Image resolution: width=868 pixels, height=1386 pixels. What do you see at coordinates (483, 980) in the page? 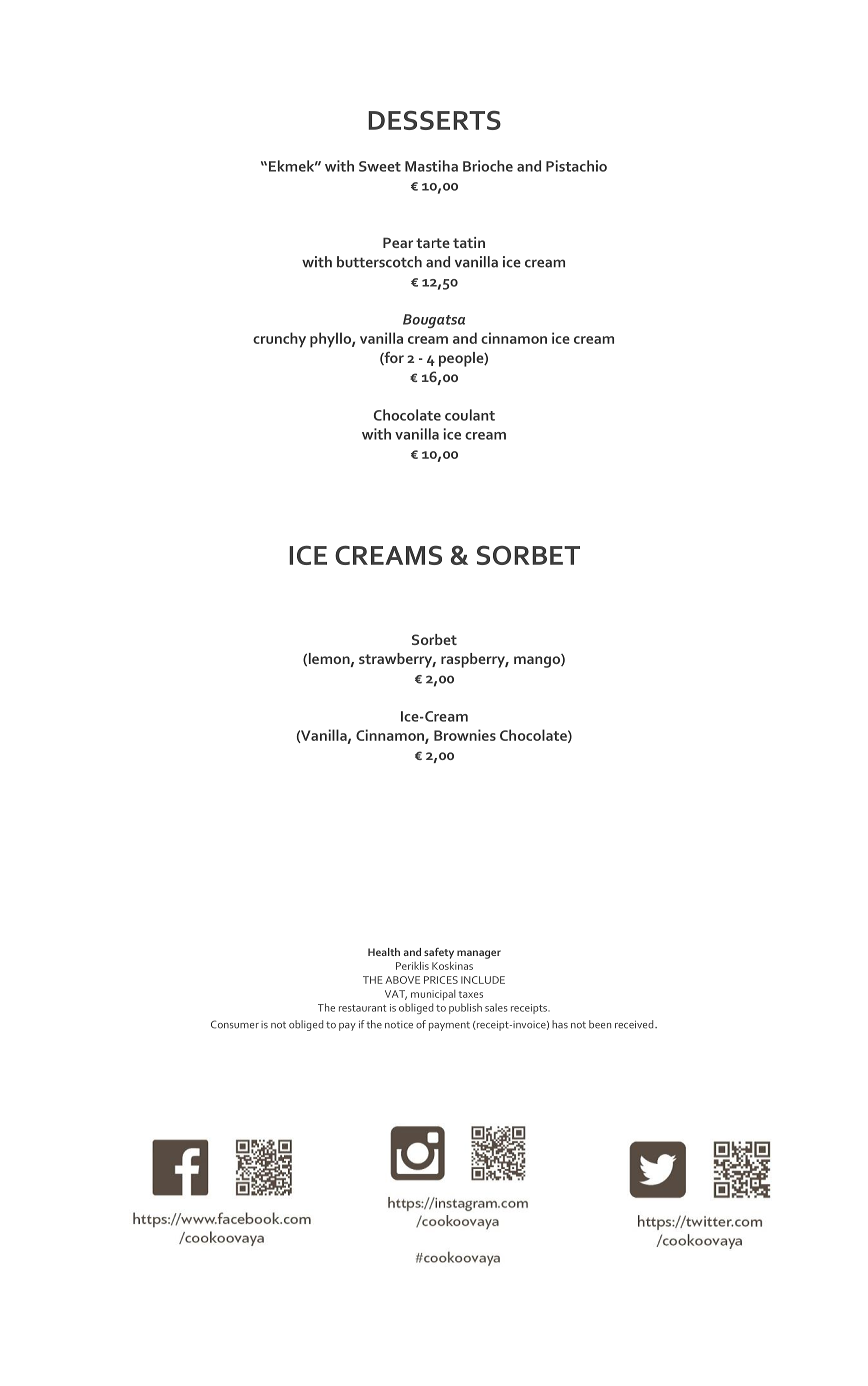
I see `INCLUDE` at bounding box center [483, 980].
